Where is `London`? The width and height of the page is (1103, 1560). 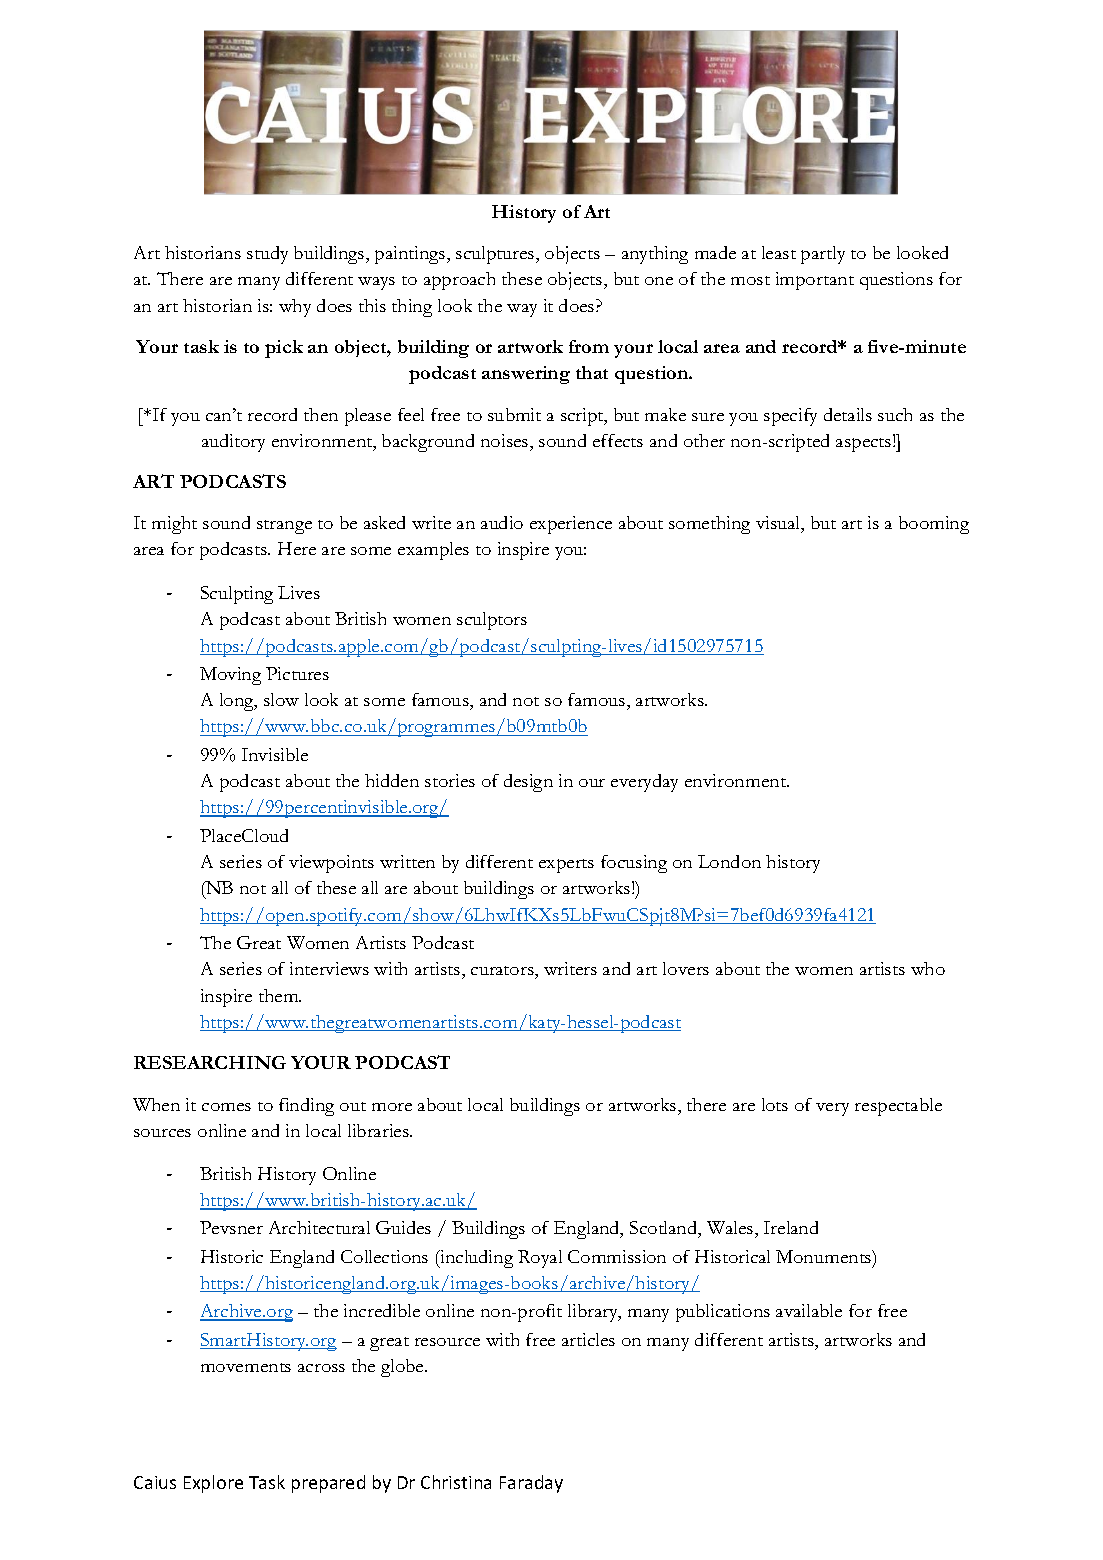 London is located at coordinates (729, 861).
